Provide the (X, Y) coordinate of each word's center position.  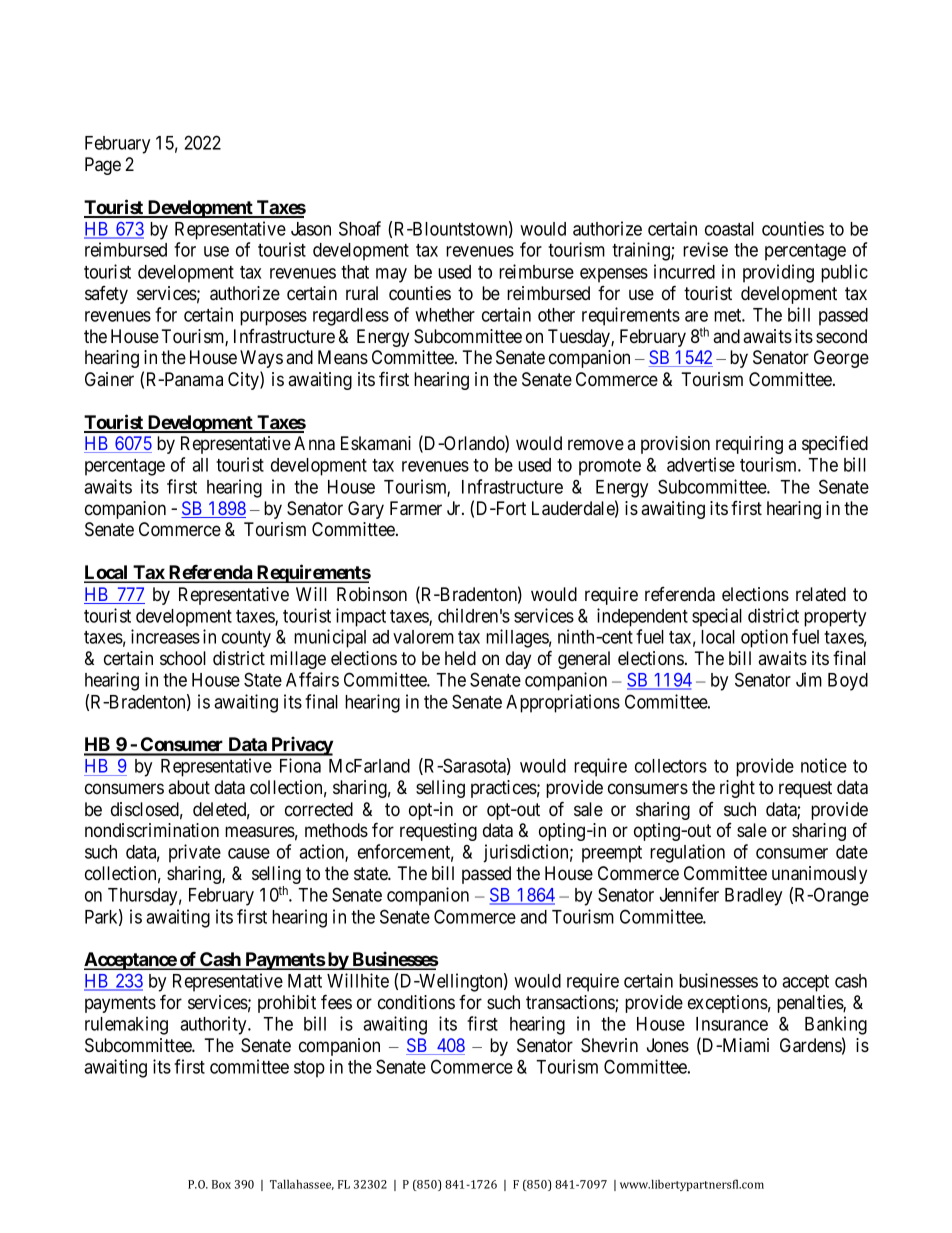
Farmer (416, 508)
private (195, 853)
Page (103, 166)
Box (221, 1184)
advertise (701, 464)
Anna (314, 443)
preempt (612, 854)
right (737, 789)
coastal (729, 229)
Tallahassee (302, 1185)
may (391, 275)
